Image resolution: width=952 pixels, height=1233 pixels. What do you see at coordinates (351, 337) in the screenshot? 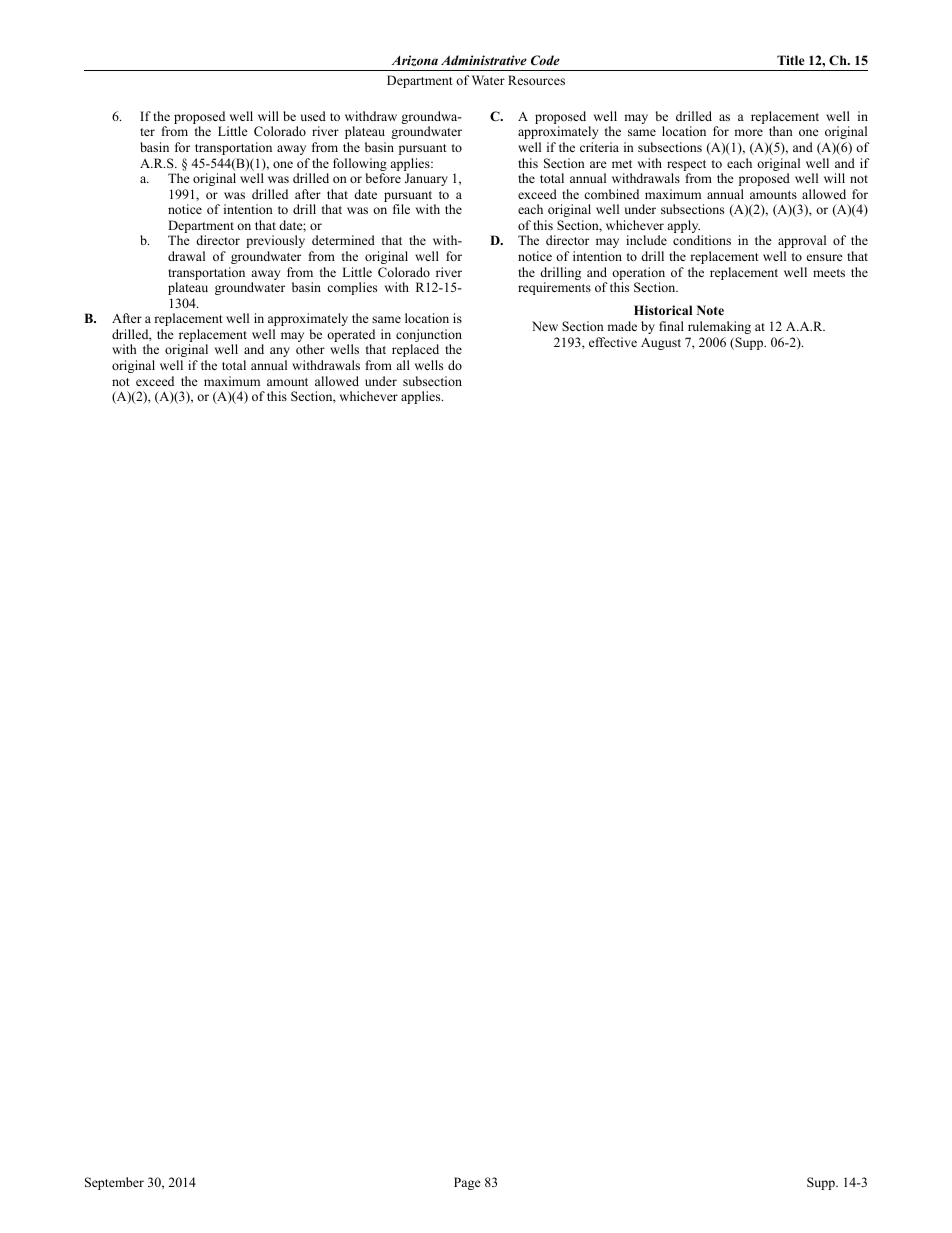
I see `operated` at bounding box center [351, 337].
